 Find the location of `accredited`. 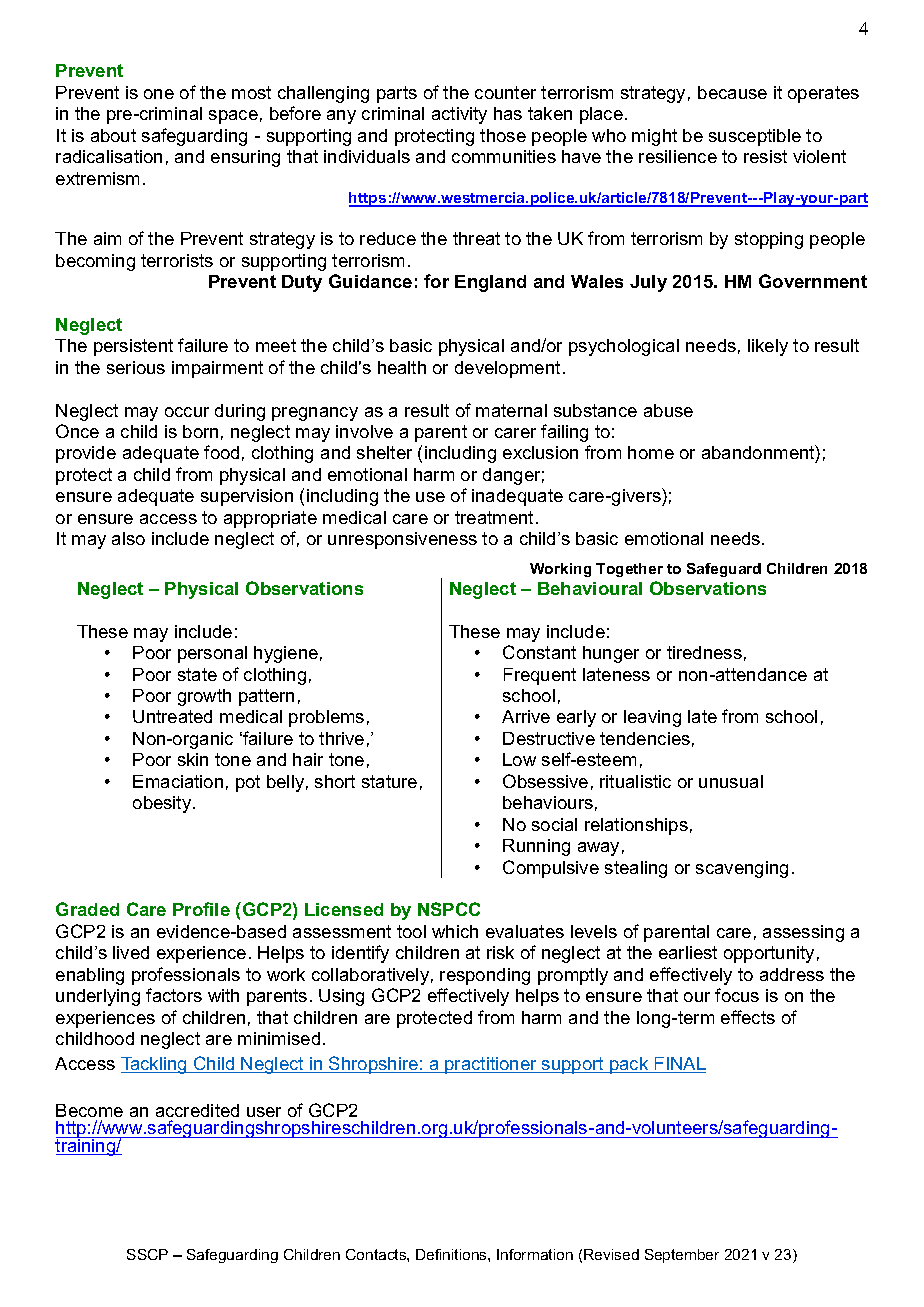

accredited is located at coordinates (197, 1110).
